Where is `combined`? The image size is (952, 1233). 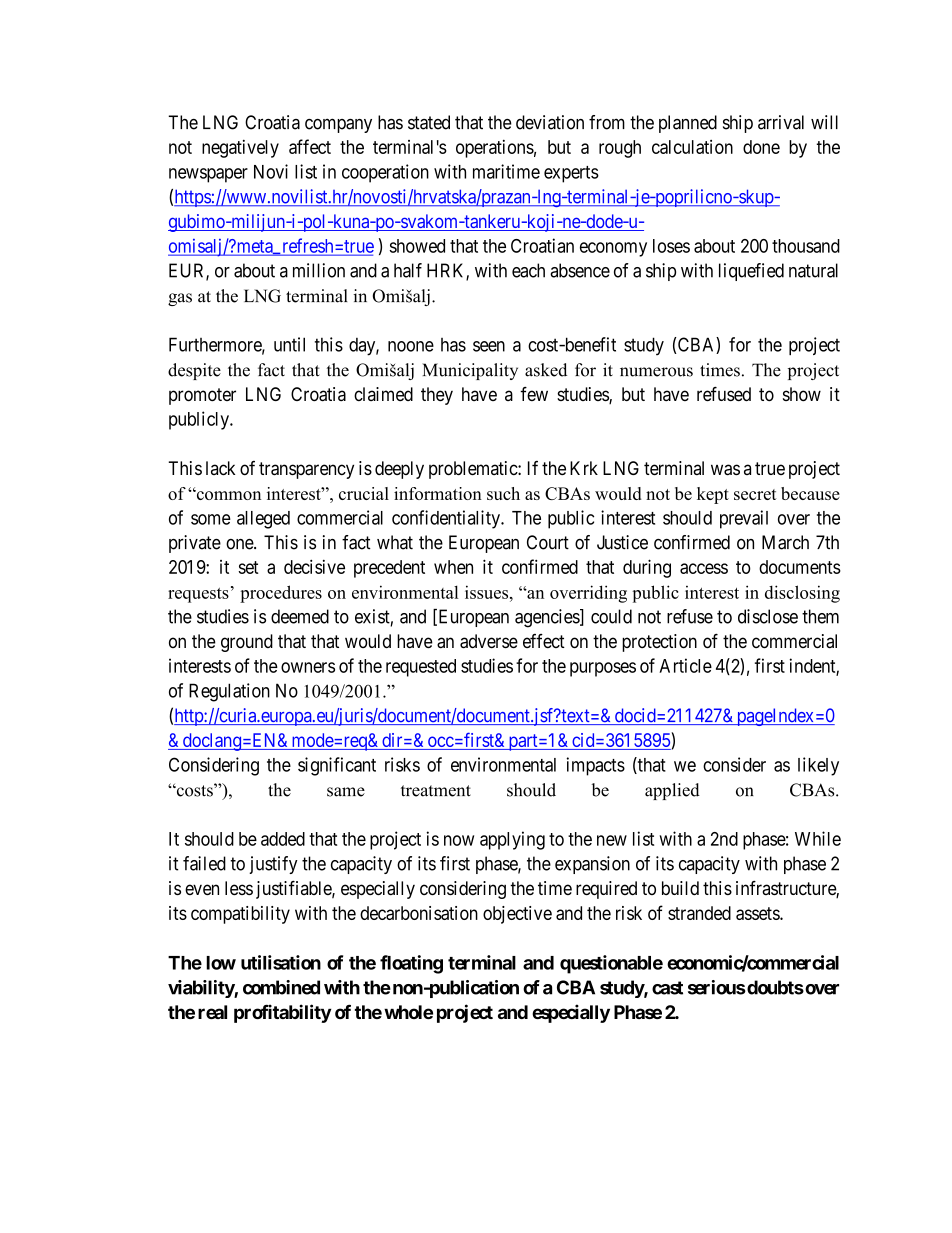 combined is located at coordinates (281, 987).
